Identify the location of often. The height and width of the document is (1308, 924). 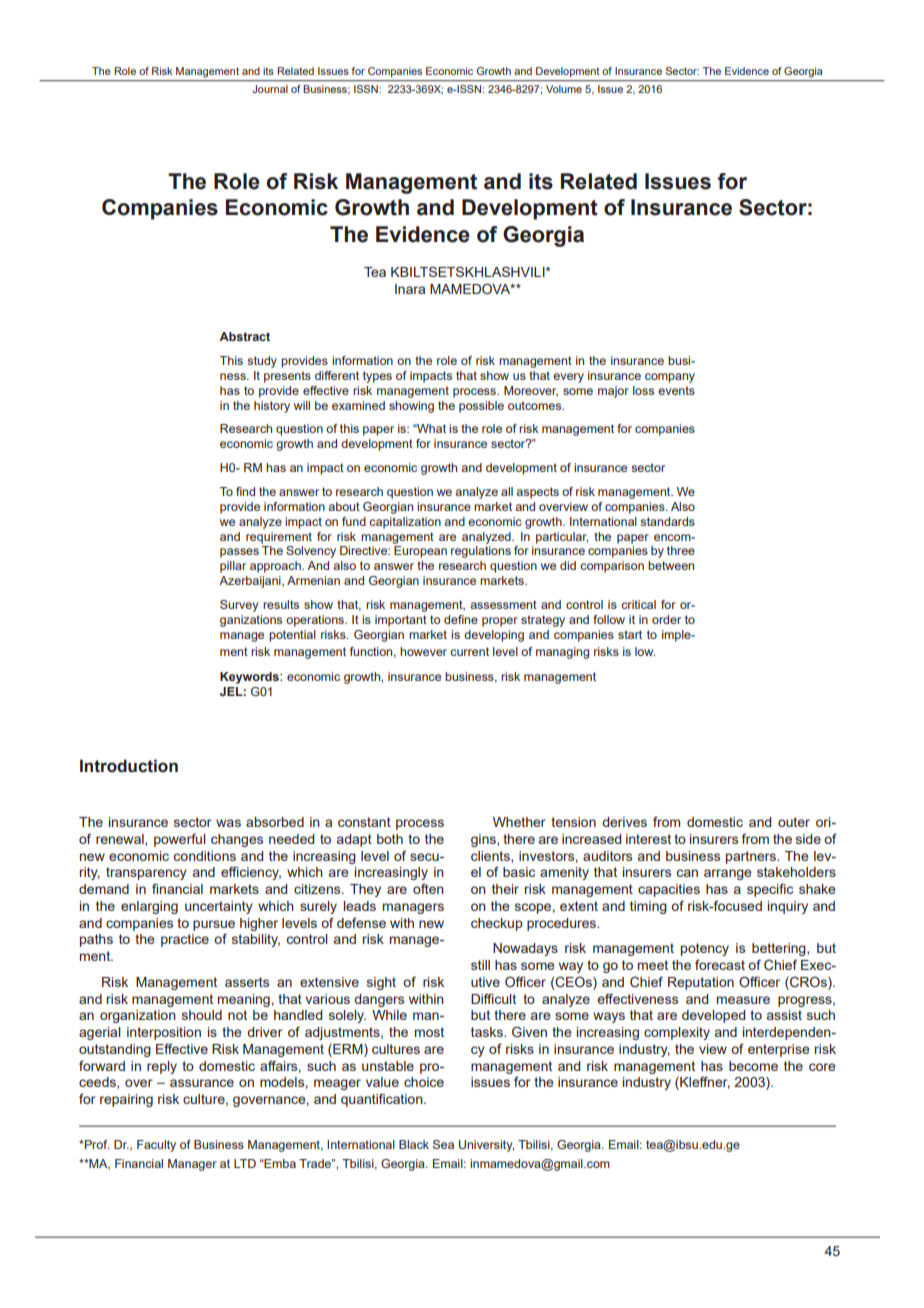
(428, 888).
